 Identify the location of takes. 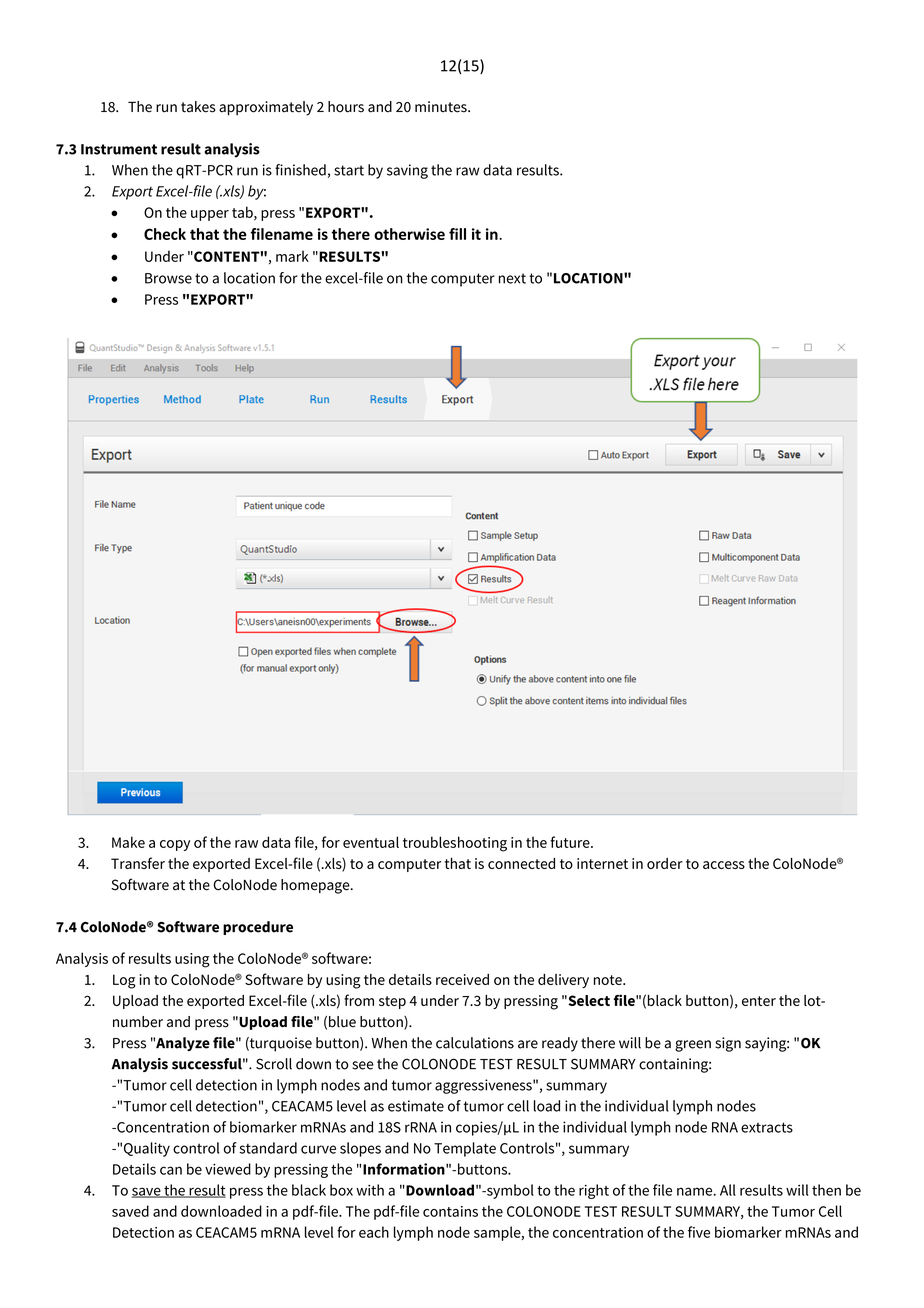
(198, 107).
